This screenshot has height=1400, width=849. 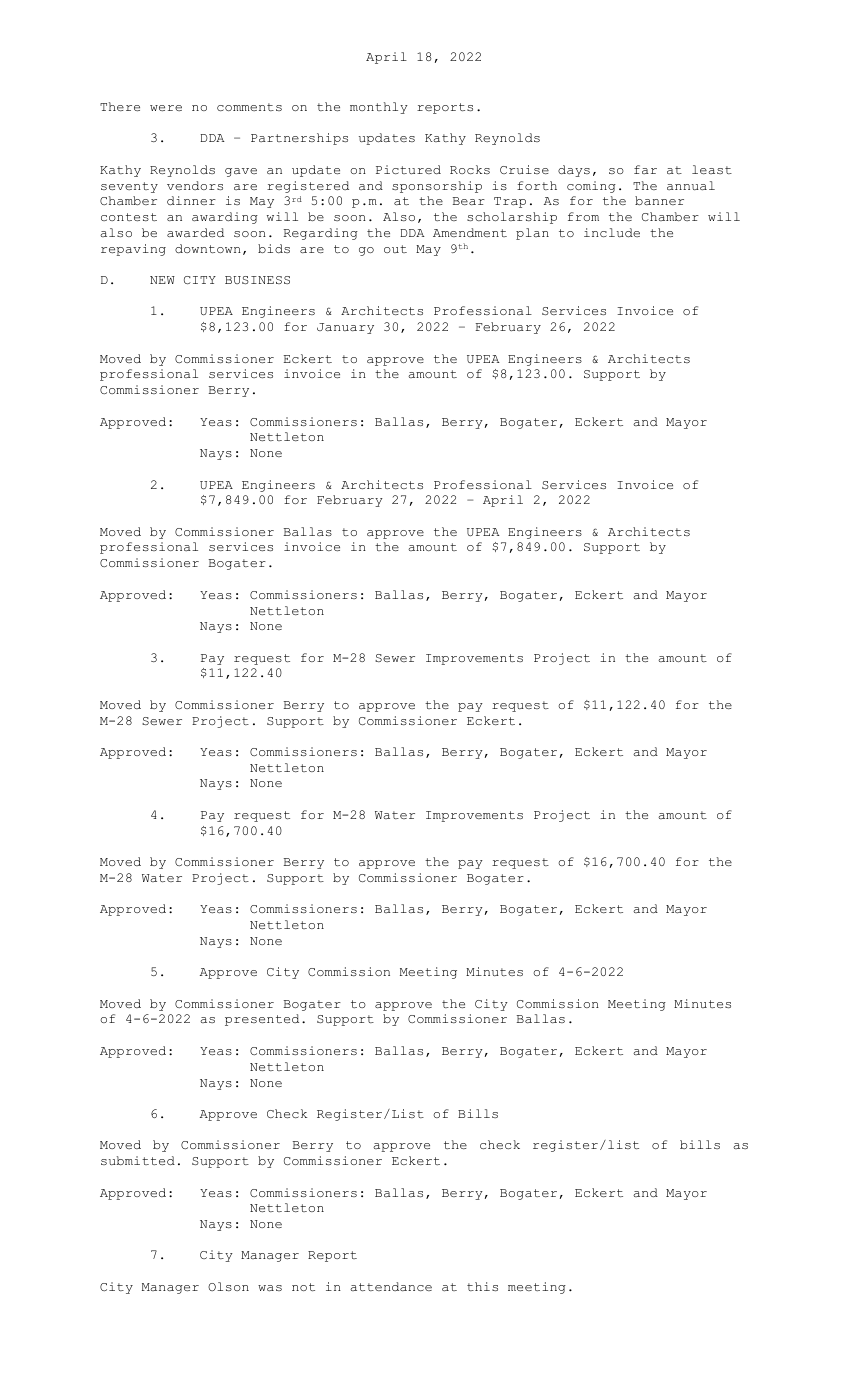 I want to click on presented, so click(x=262, y=1020).
